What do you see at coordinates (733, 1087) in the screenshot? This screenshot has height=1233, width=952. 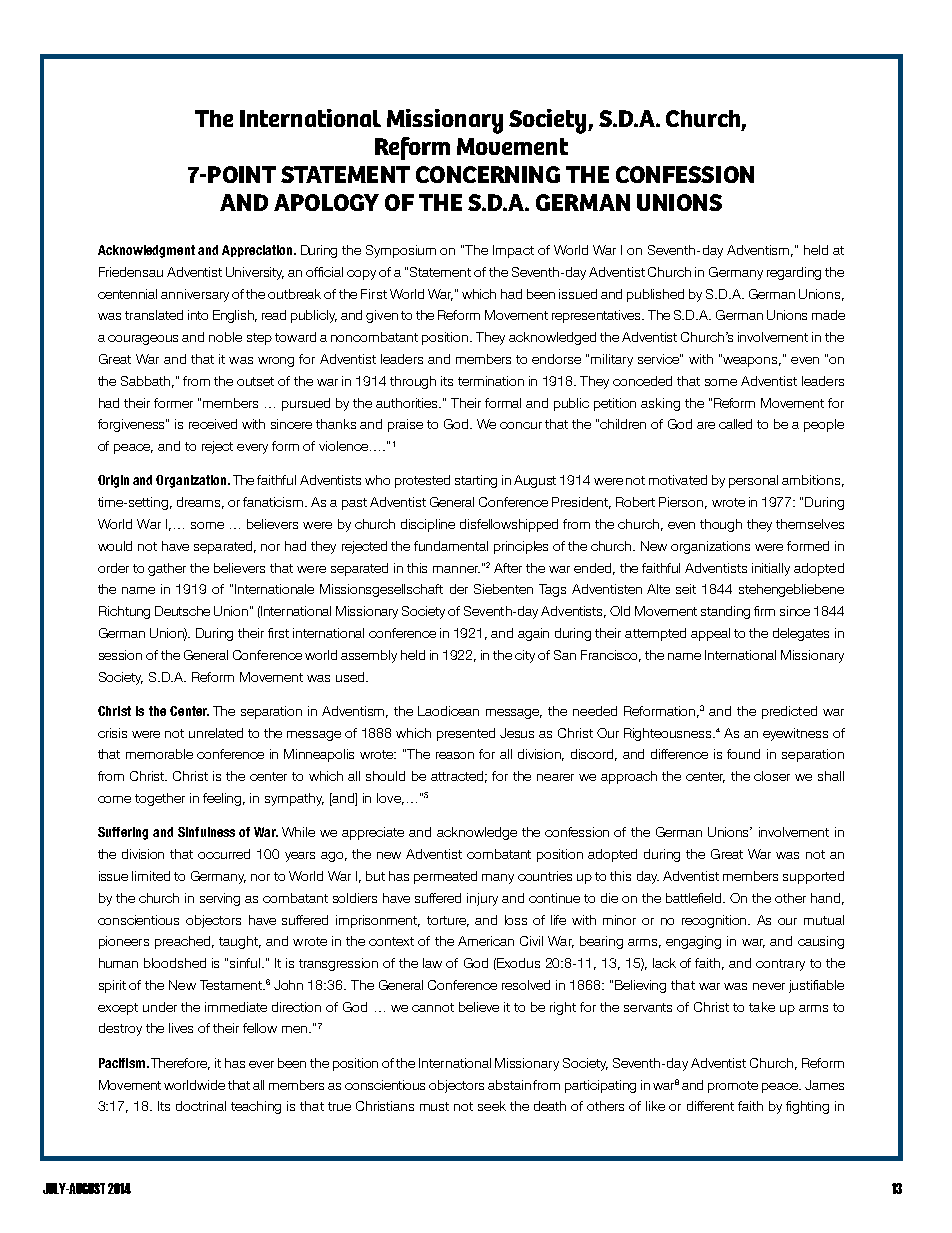 I see `promote` at bounding box center [733, 1087].
